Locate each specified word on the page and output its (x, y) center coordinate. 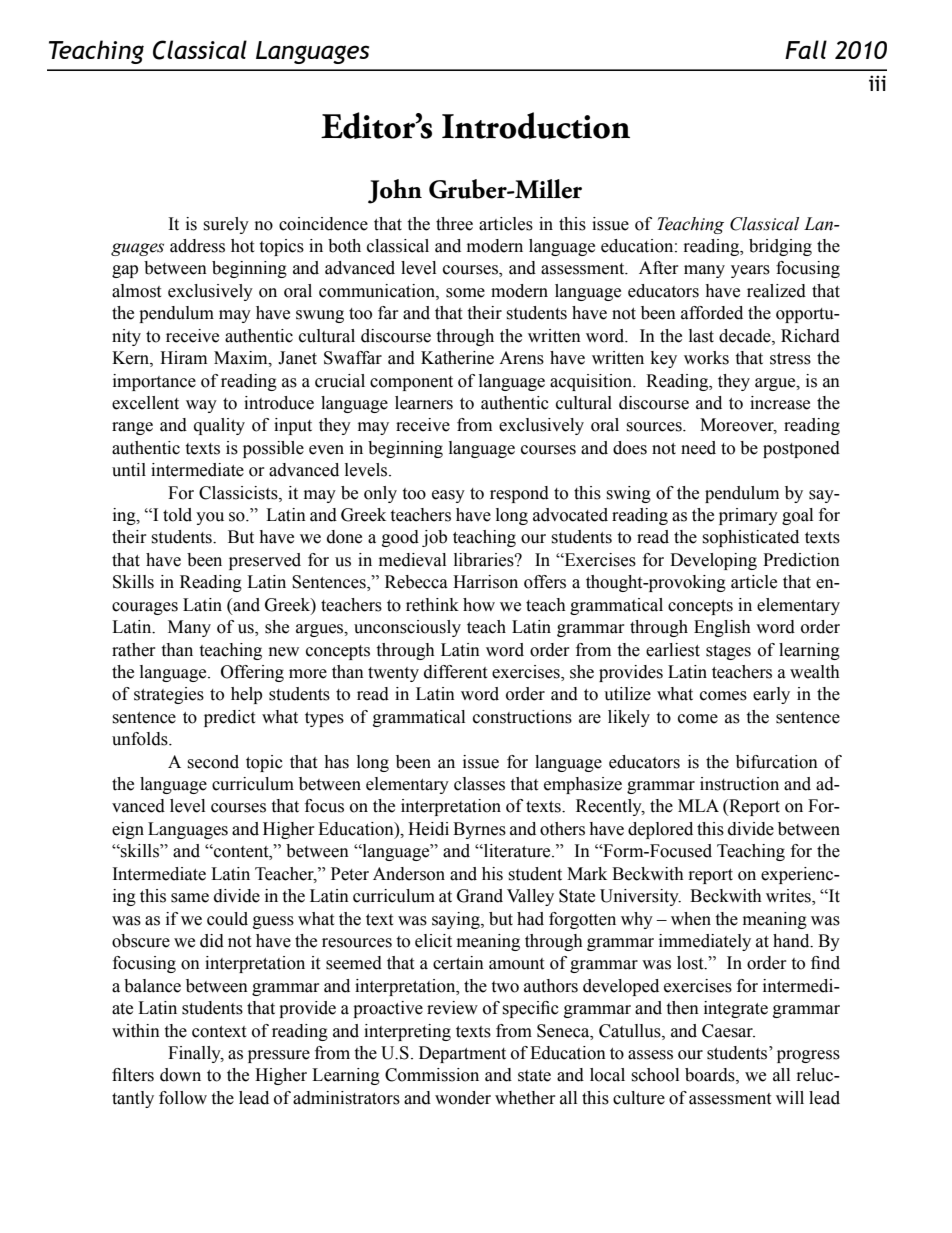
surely (226, 225)
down (180, 1075)
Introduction (536, 125)
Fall (806, 49)
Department (462, 1054)
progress (808, 1056)
